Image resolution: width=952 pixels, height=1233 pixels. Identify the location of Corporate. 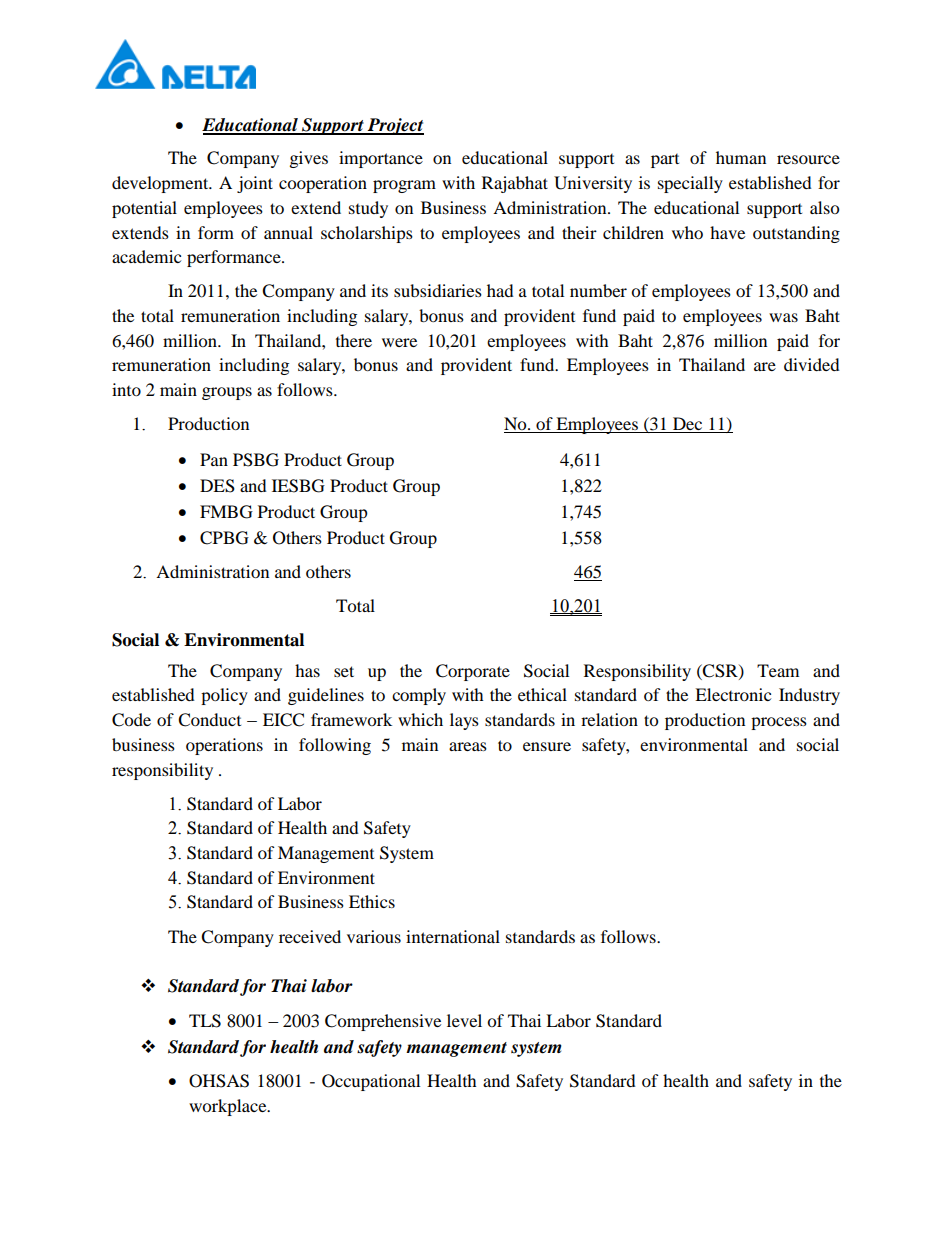
(473, 672).
